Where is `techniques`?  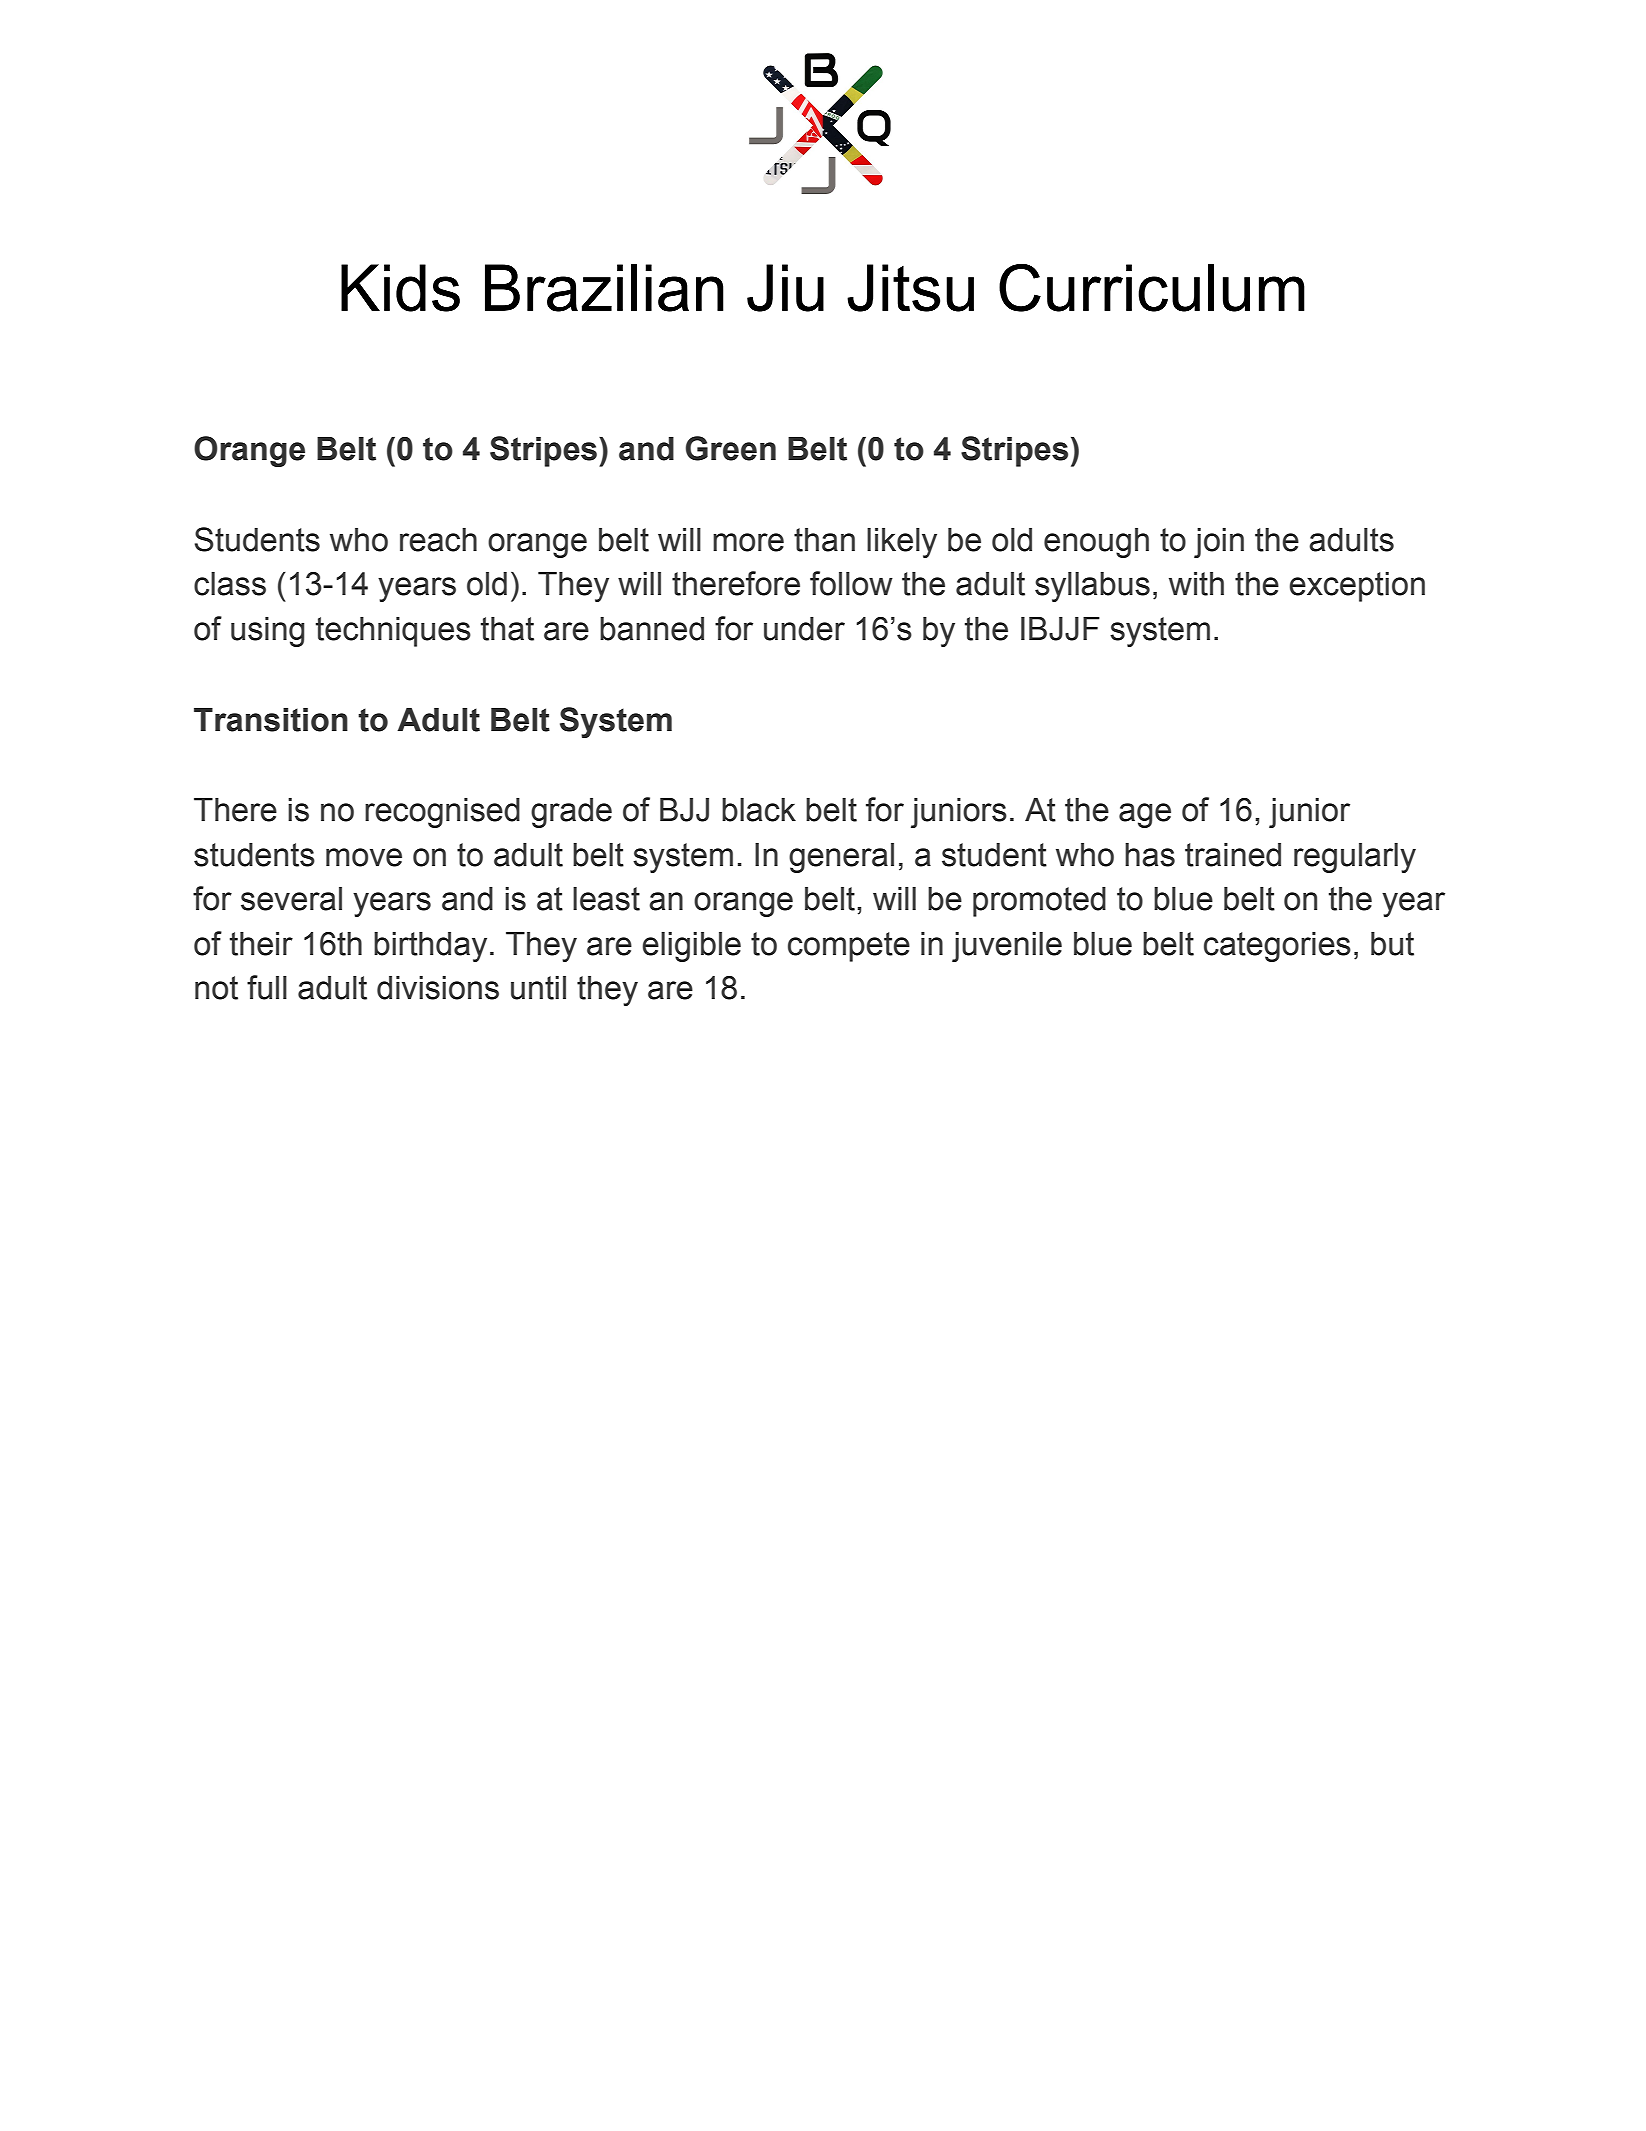
techniques is located at coordinates (393, 632).
